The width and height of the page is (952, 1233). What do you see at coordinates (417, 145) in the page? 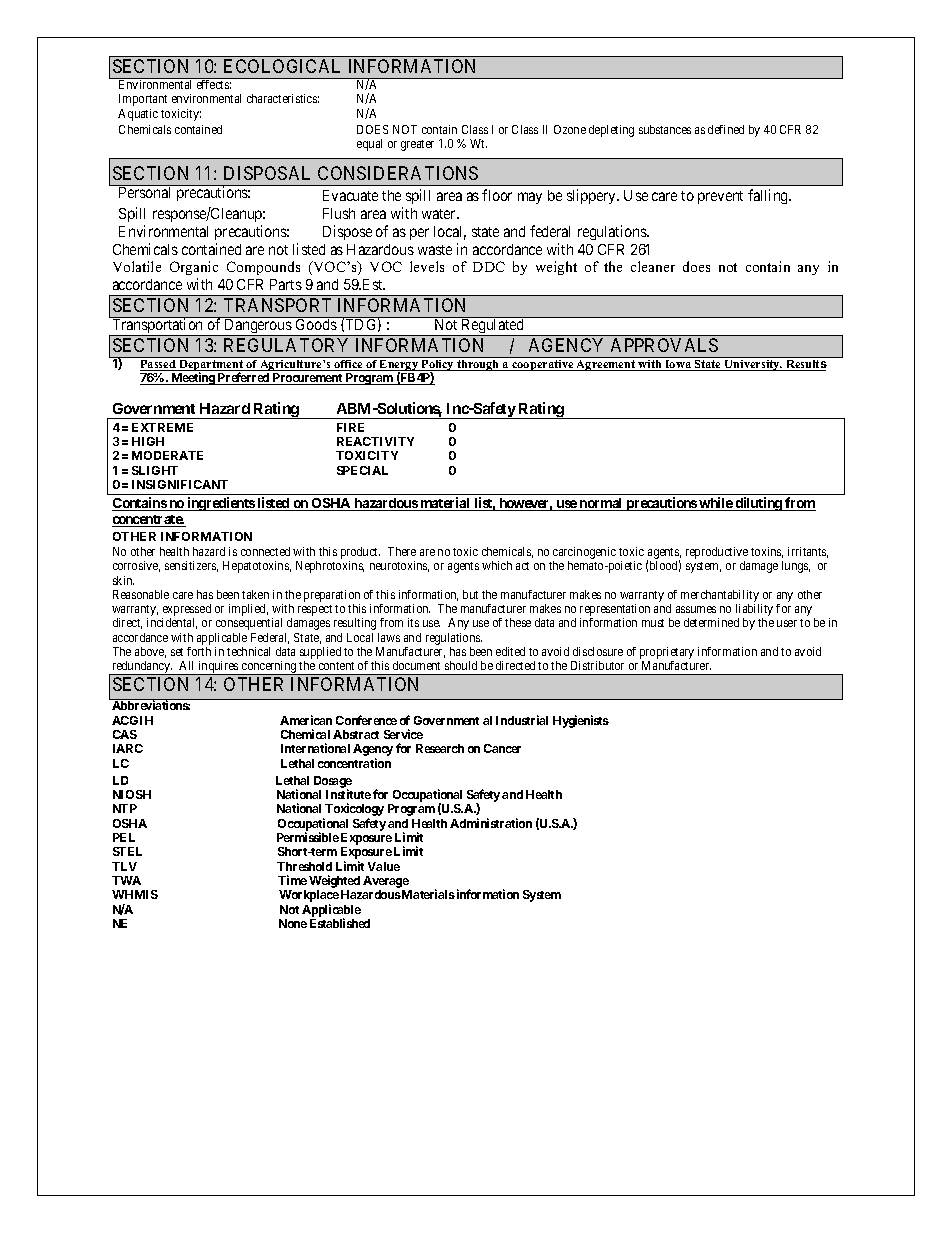
I see `greater` at bounding box center [417, 145].
